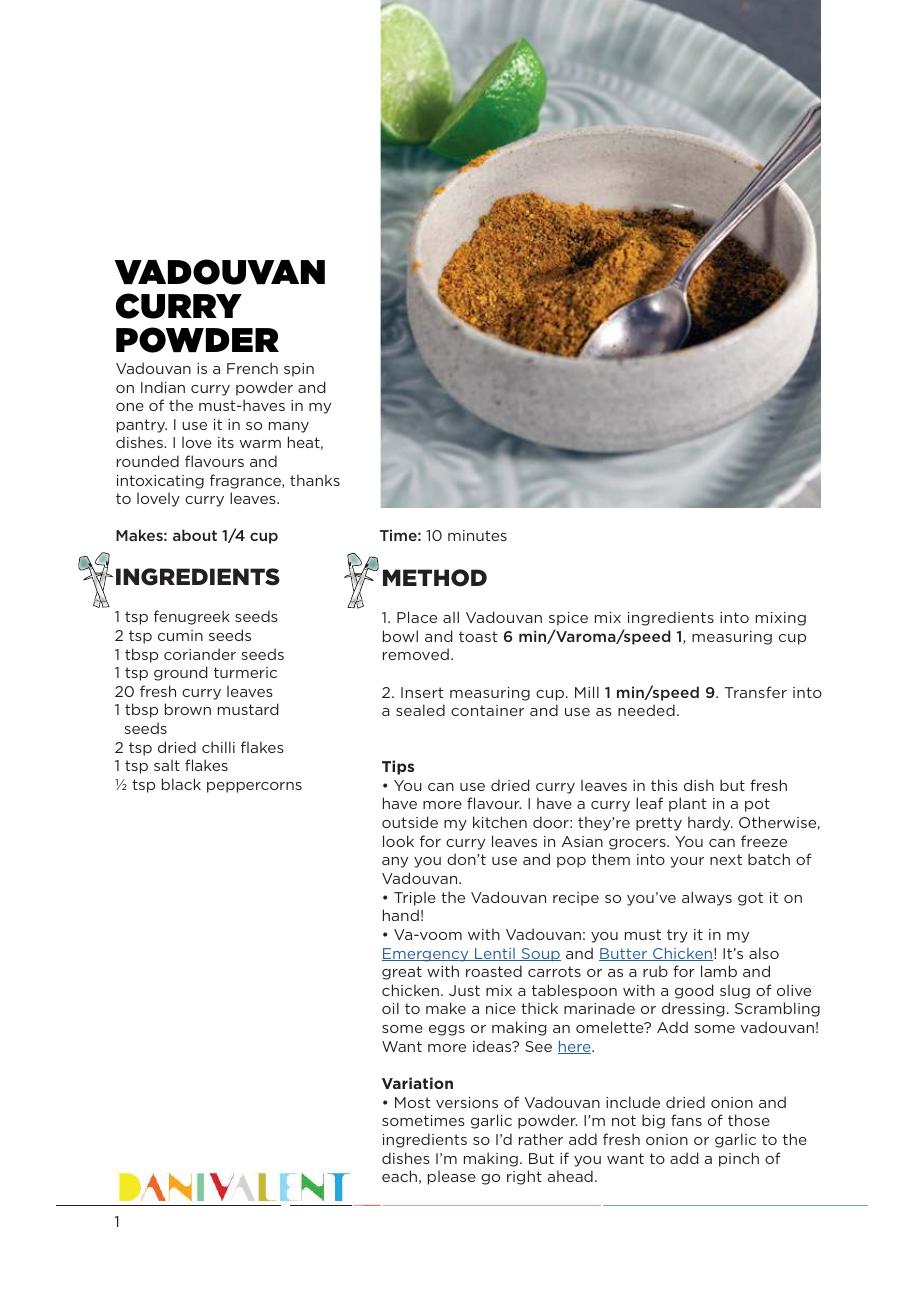  What do you see at coordinates (254, 787) in the image?
I see `peppercorns` at bounding box center [254, 787].
